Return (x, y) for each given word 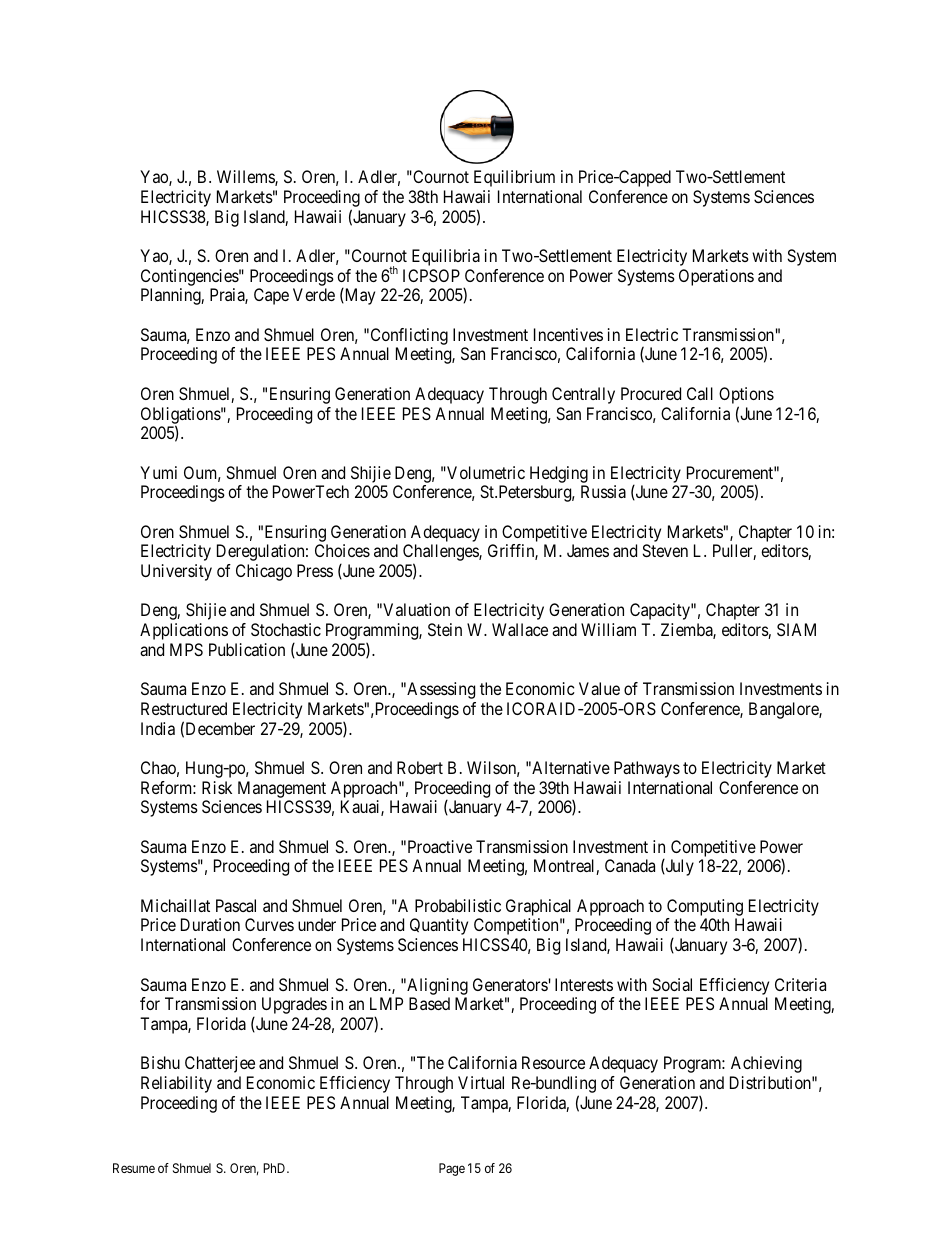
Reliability (176, 1084)
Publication (247, 649)
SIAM (796, 629)
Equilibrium (514, 178)
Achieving (766, 1064)
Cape (271, 296)
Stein (445, 629)
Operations (716, 277)
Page (452, 1169)
